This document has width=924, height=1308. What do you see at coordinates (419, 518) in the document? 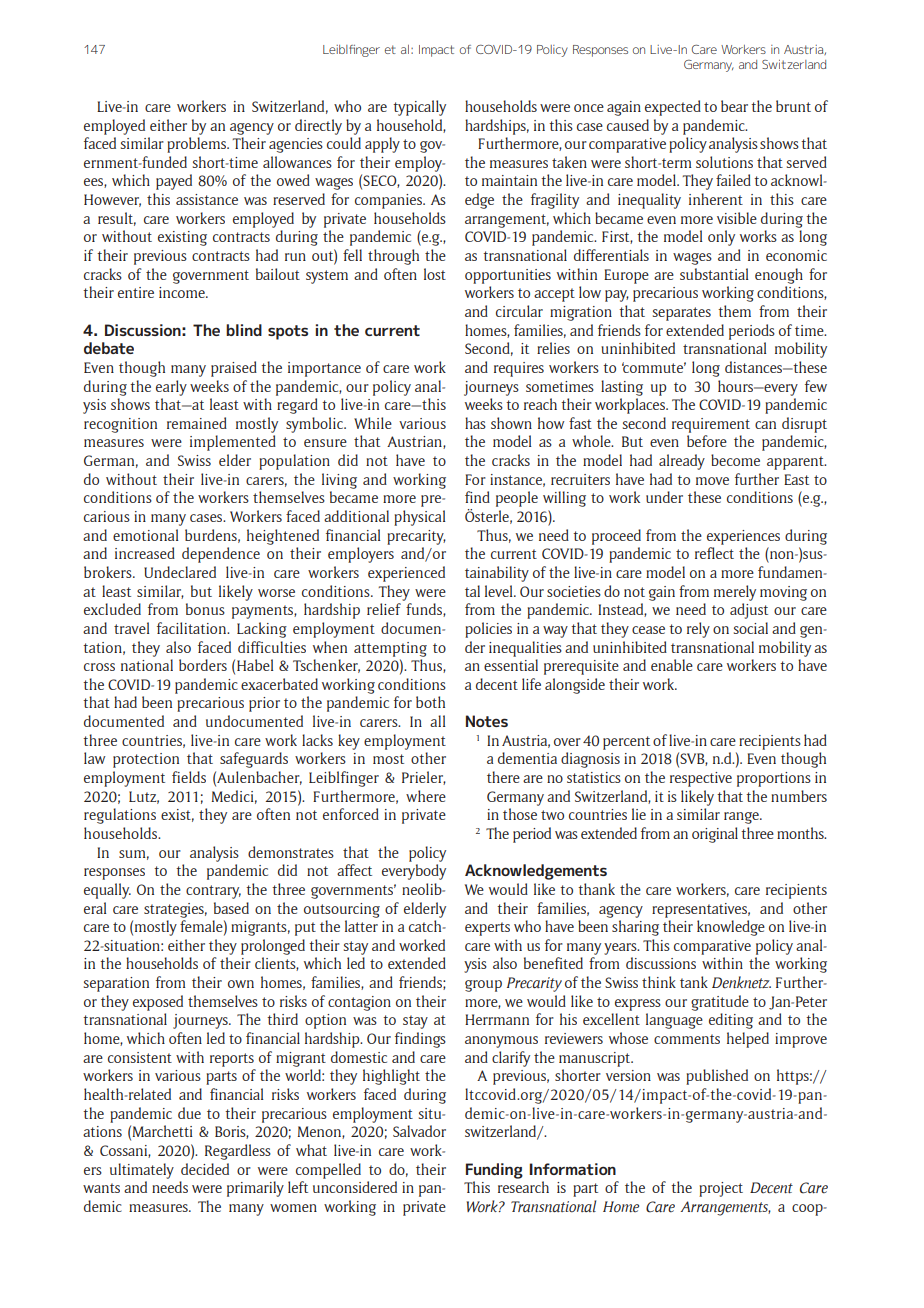
I see `physical` at bounding box center [419, 518].
